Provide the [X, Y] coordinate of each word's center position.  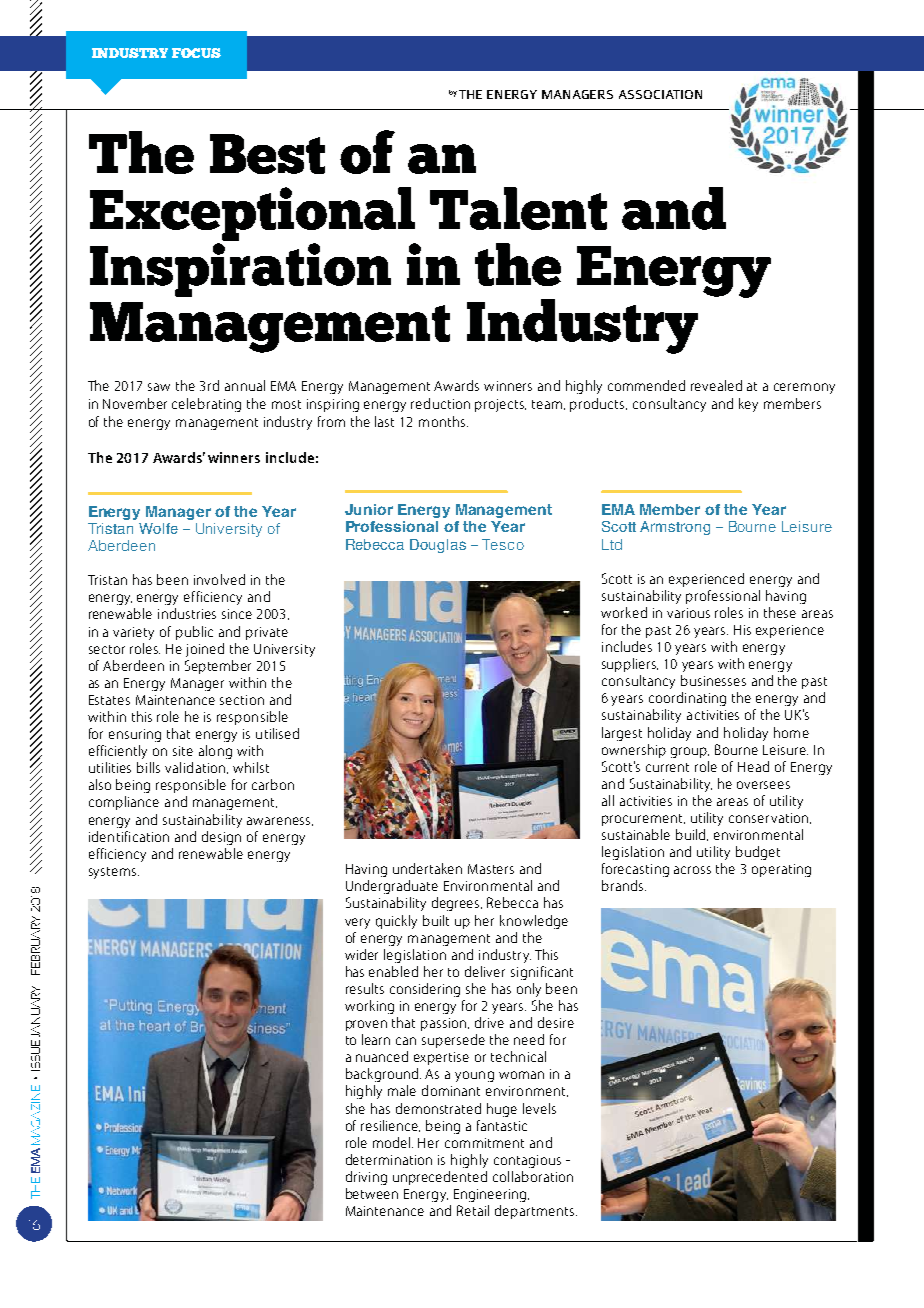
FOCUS [196, 53]
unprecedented [440, 1178]
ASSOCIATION [660, 94]
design [221, 838]
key [748, 405]
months [443, 421]
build [692, 835]
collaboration [533, 1176]
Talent [518, 208]
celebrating [206, 405]
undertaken [427, 868]
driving [366, 1178]
